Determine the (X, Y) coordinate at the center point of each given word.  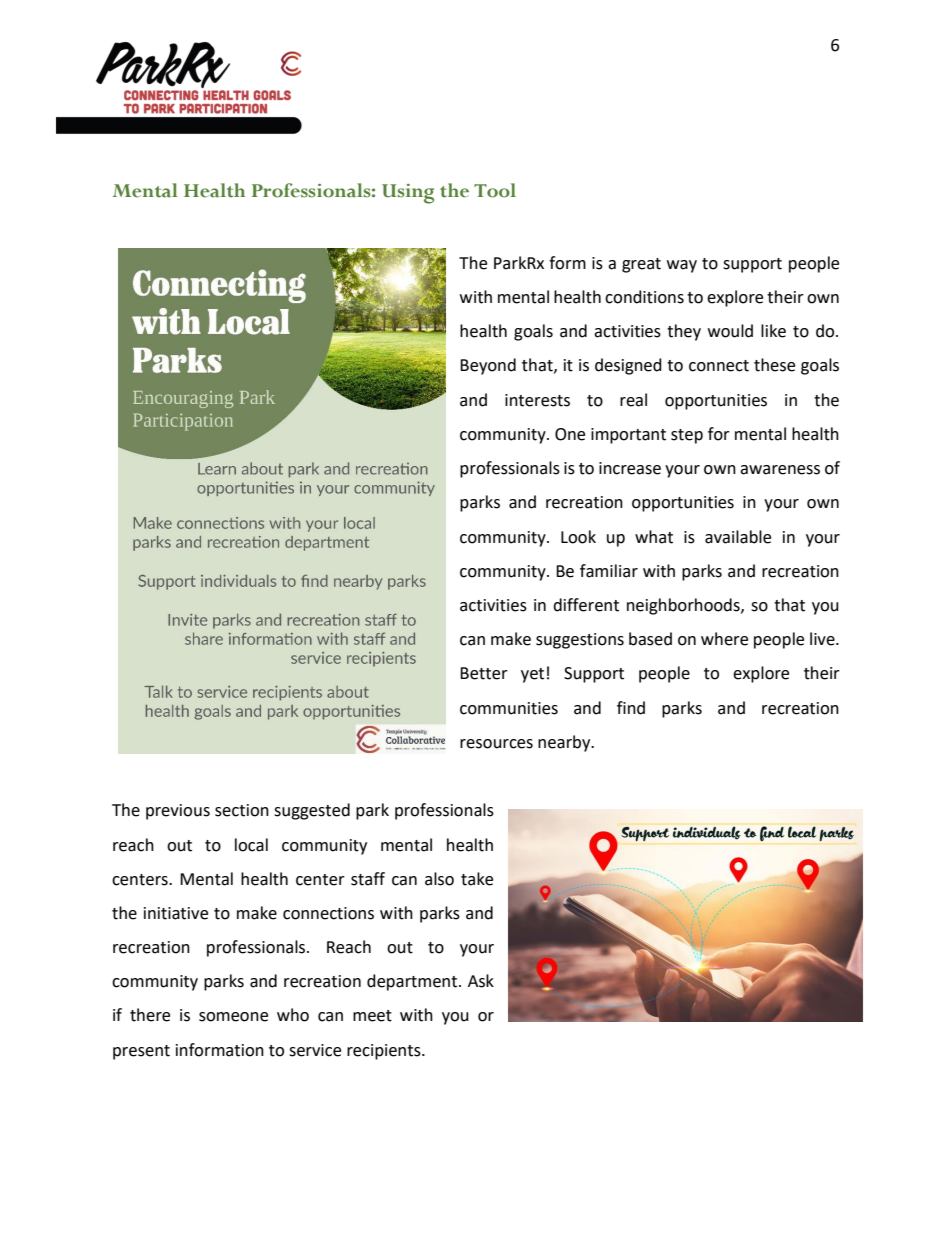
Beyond (488, 366)
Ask (481, 981)
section (242, 810)
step (687, 436)
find (631, 708)
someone (233, 1017)
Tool (495, 190)
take (477, 879)
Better (484, 673)
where (724, 639)
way (682, 266)
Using (408, 194)
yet (532, 675)
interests (537, 400)
